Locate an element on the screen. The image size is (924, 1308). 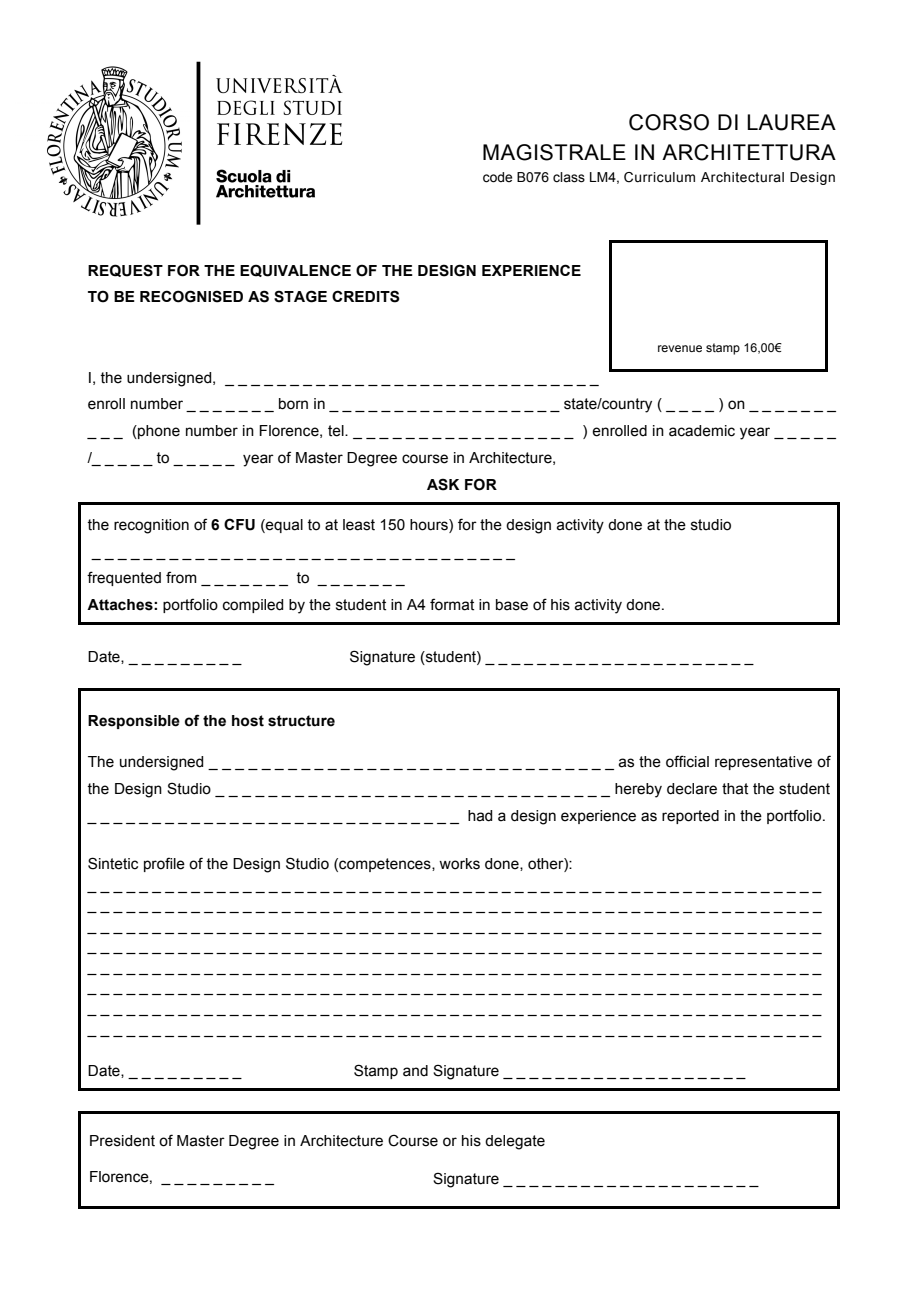
President is located at coordinates (122, 1141).
